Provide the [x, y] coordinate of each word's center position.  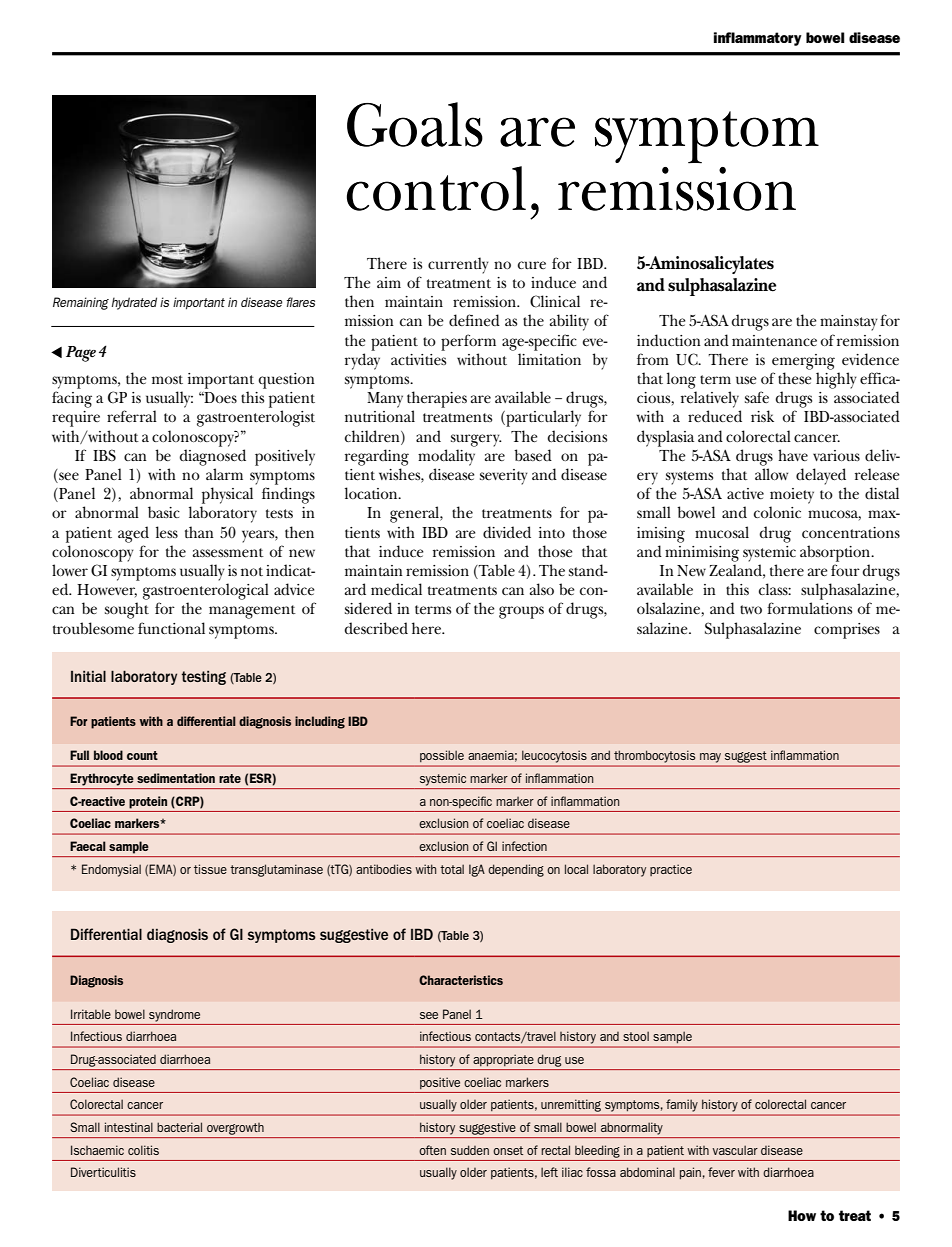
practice [671, 870]
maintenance [774, 340]
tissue [210, 869]
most [167, 379]
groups [521, 612]
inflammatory [758, 39]
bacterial [179, 1127]
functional [171, 628]
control [436, 188]
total [452, 869]
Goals [415, 124]
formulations [809, 608]
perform [468, 342]
